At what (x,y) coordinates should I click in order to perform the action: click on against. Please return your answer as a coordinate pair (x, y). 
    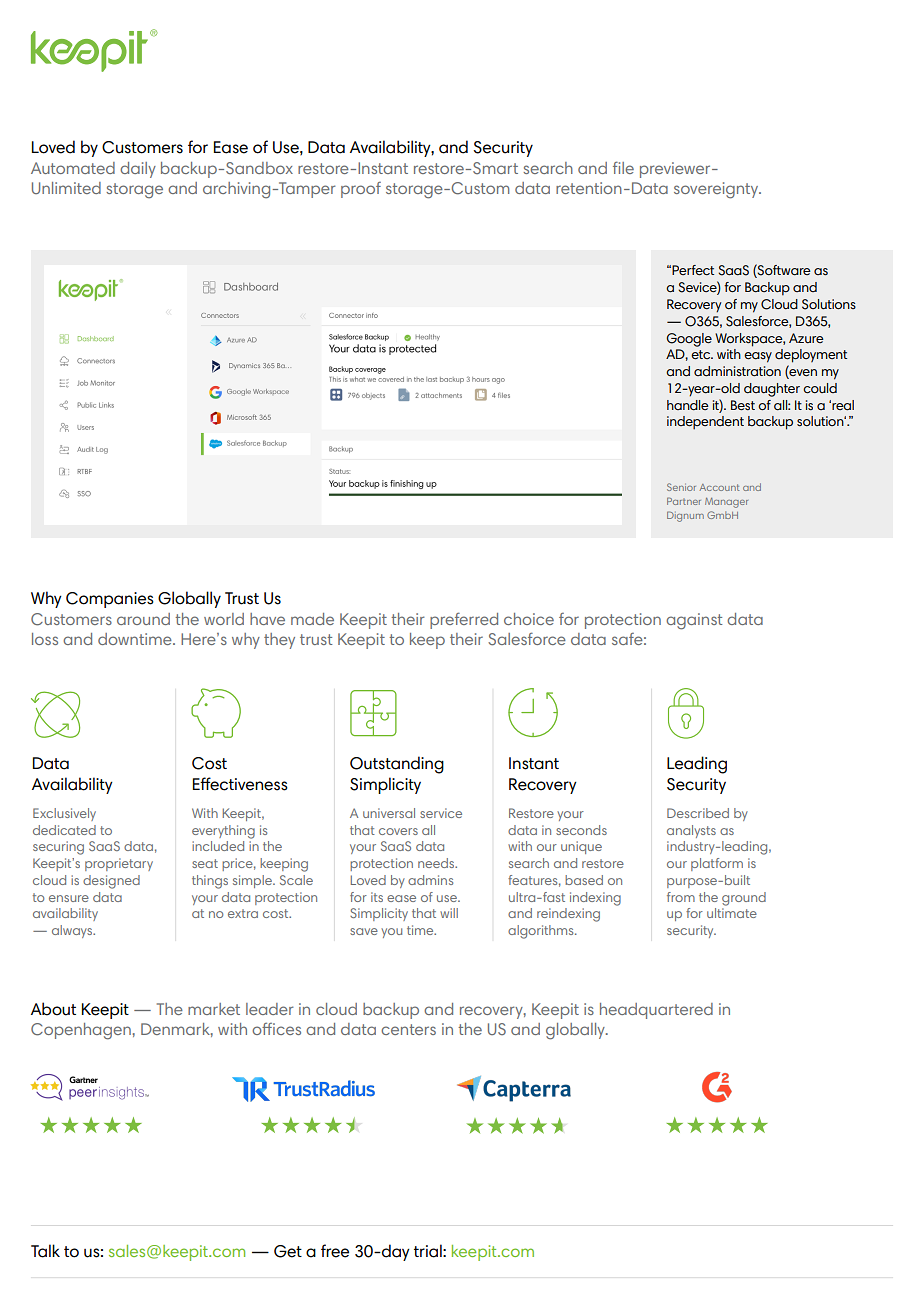
    Looking at the image, I should click on (694, 621).
